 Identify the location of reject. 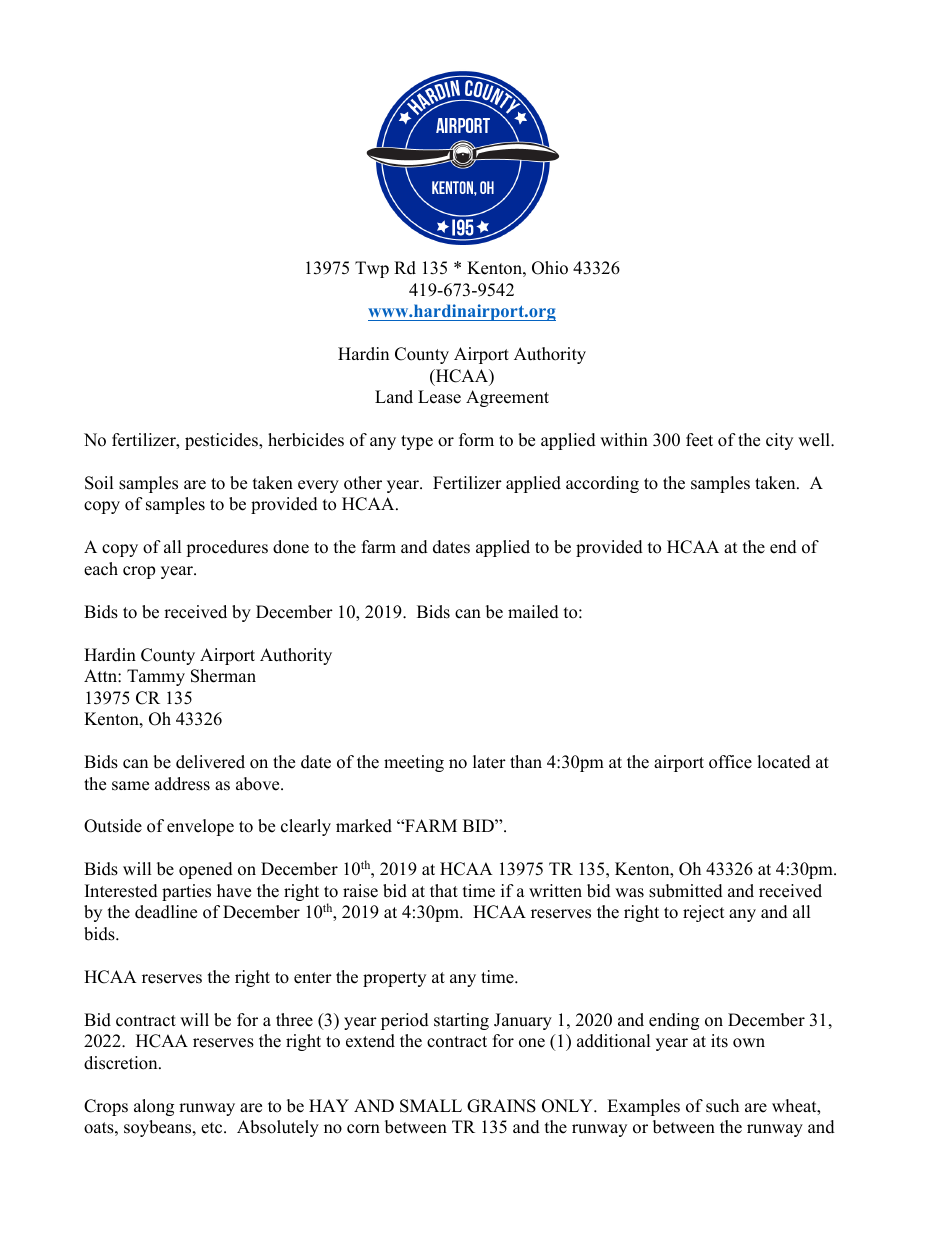
(704, 913).
